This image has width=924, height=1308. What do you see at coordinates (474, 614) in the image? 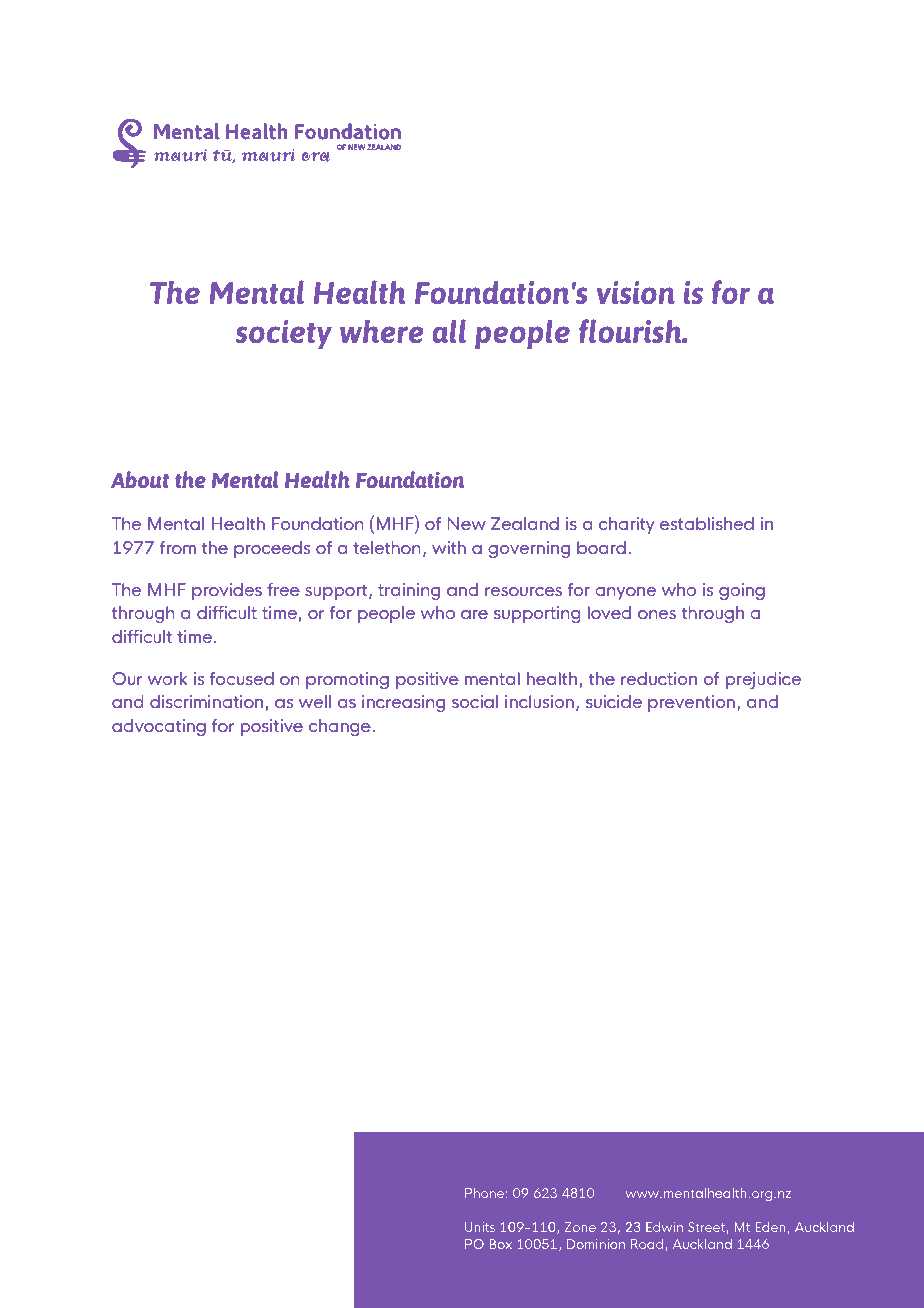
I see `are` at bounding box center [474, 614].
